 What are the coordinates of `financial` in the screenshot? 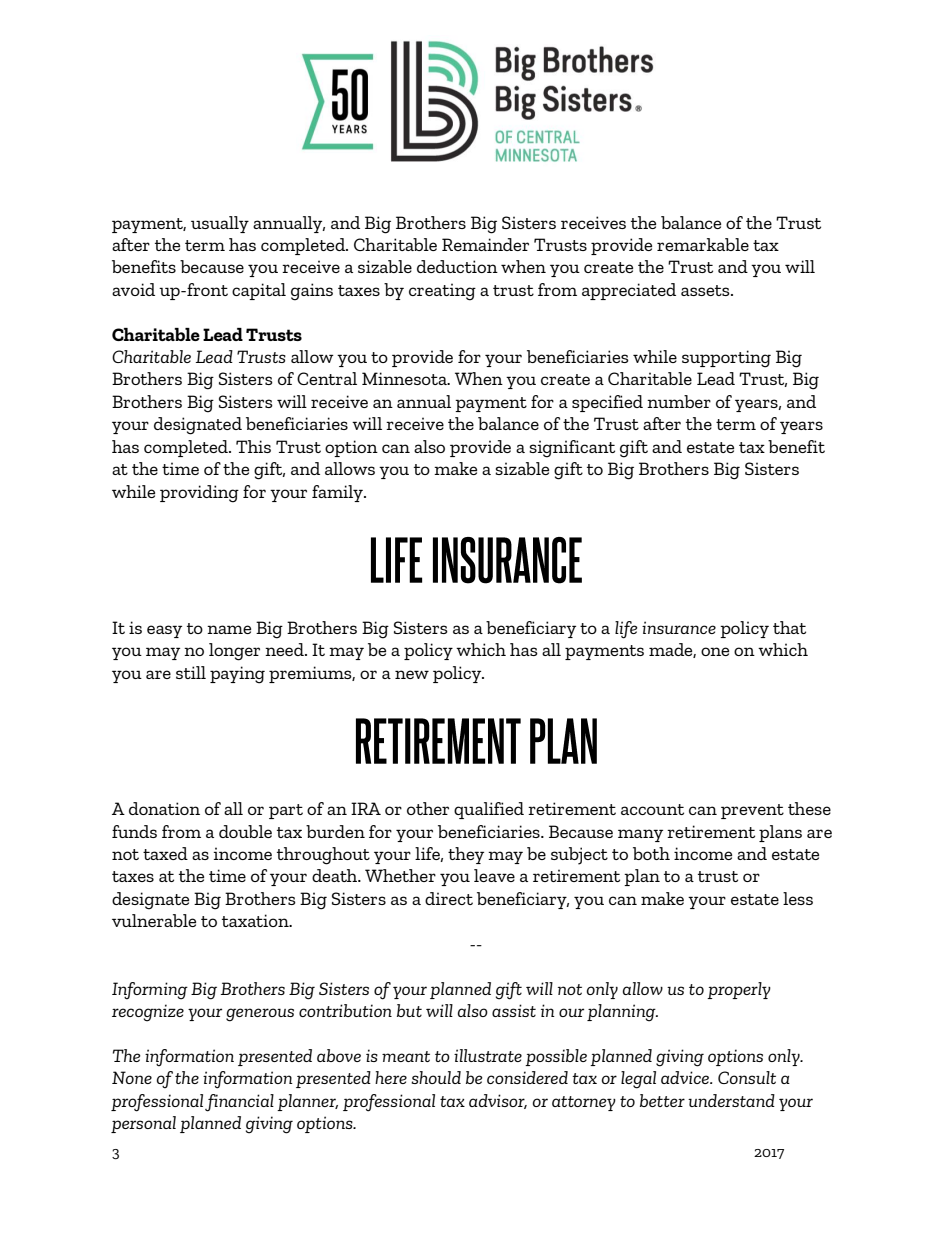 It's located at (239, 1103).
